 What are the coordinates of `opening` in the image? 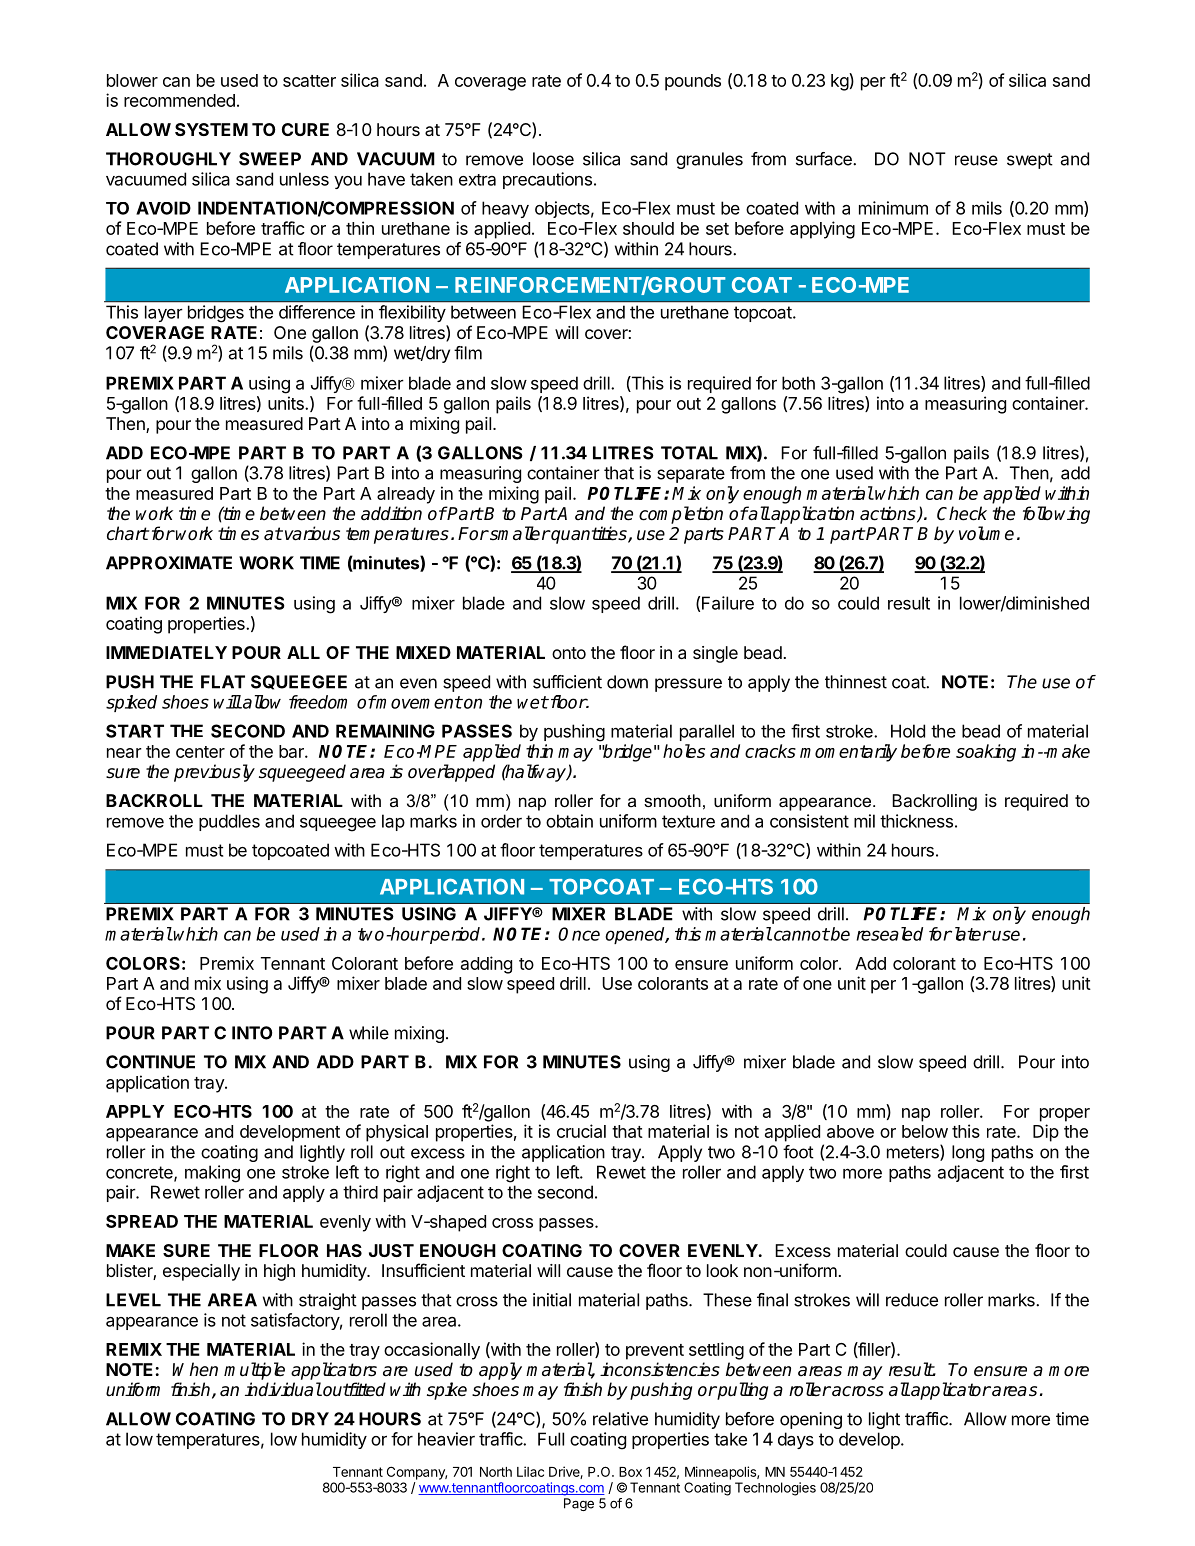 It's located at (811, 1420).
